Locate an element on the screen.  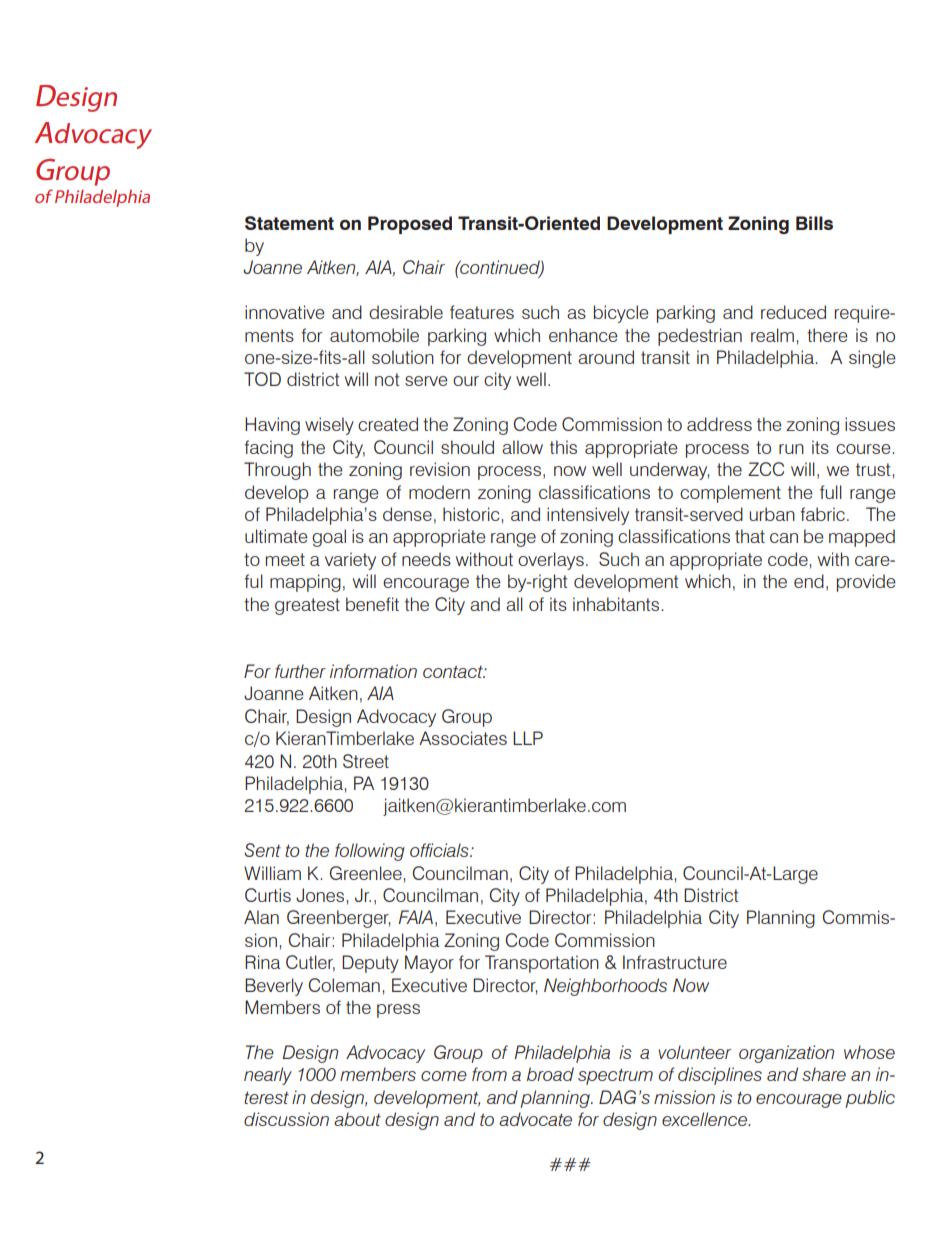
LLP is located at coordinates (528, 738).
